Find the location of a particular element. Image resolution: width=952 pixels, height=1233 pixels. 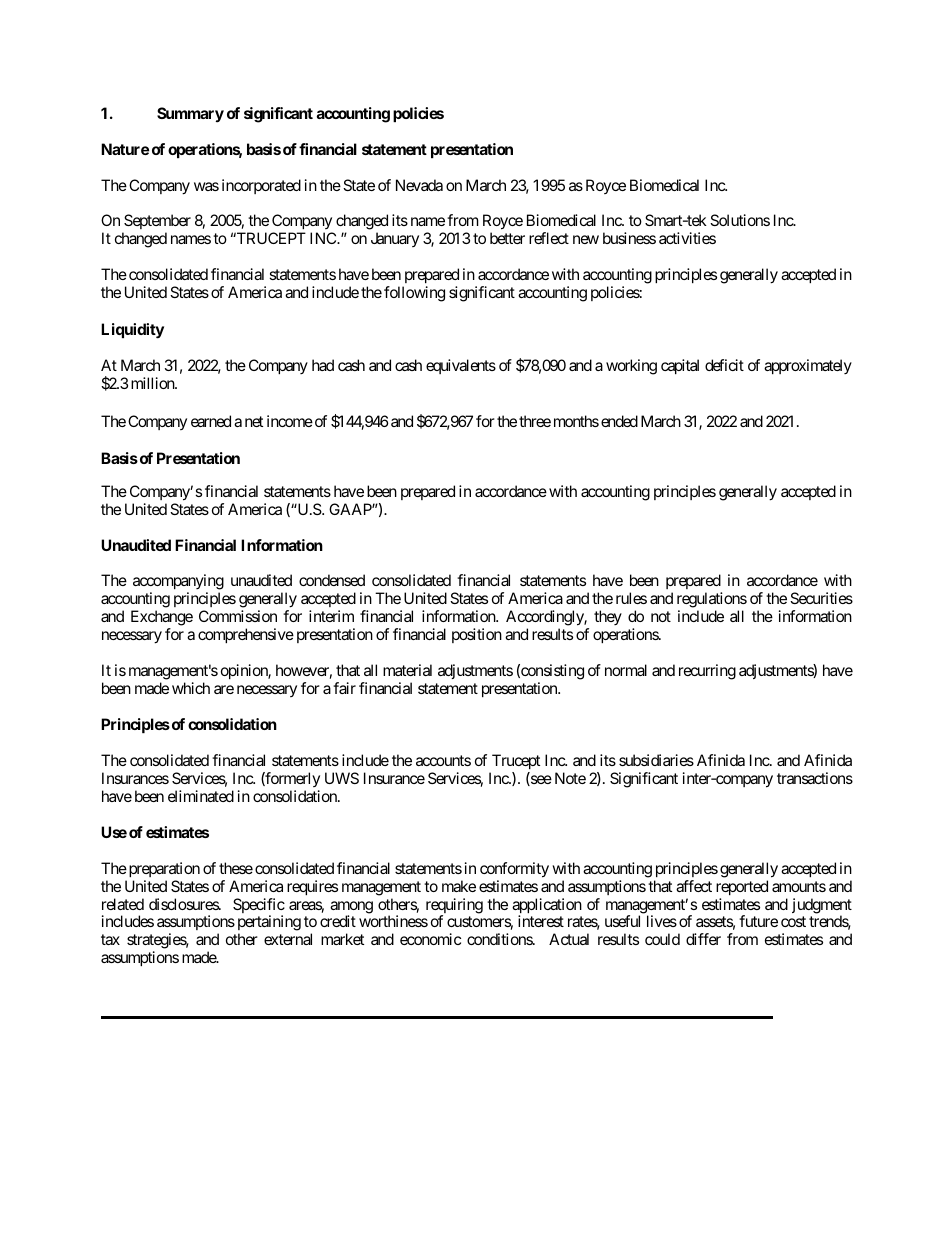

deficit is located at coordinates (724, 365).
